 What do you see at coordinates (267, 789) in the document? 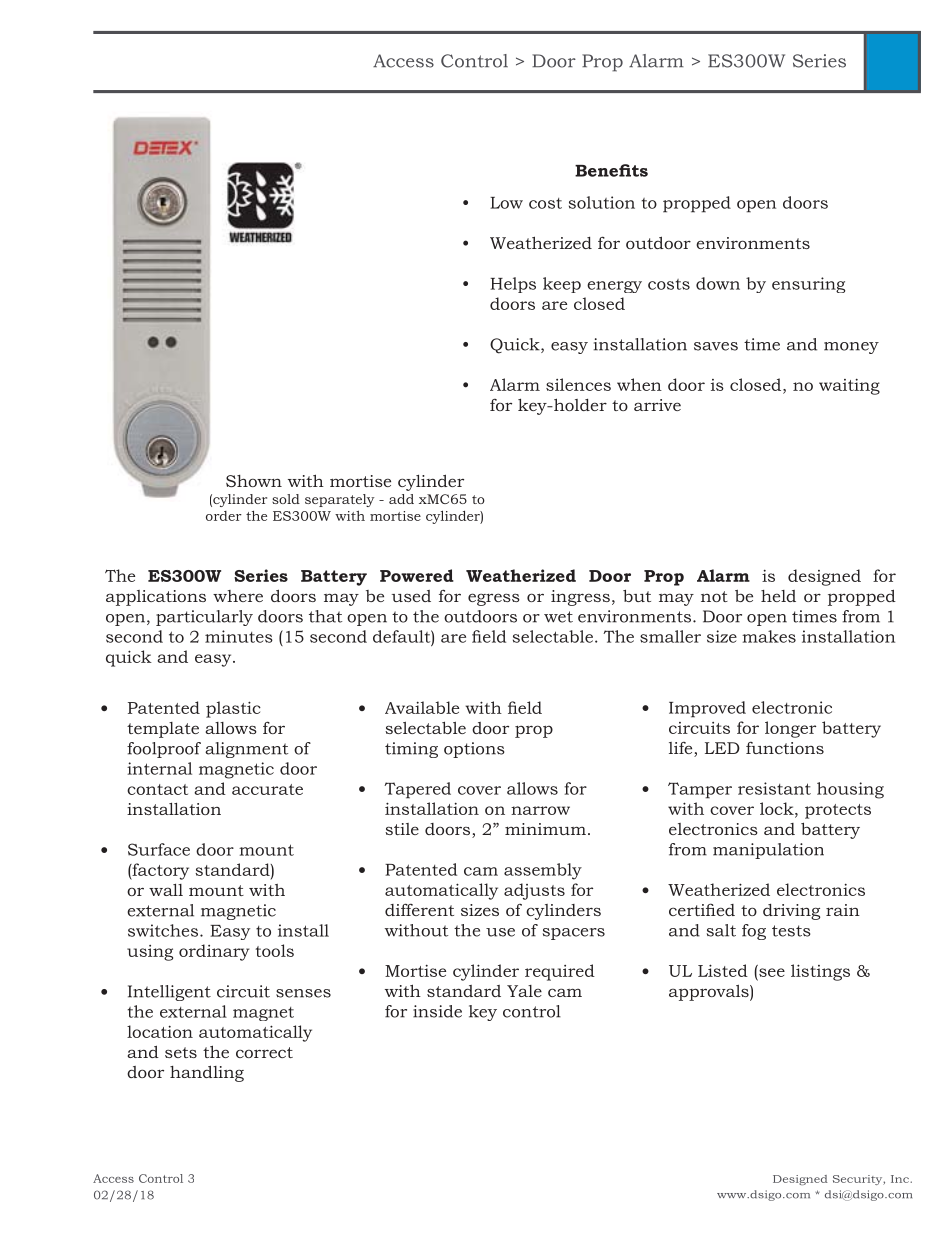
I see `accurate` at bounding box center [267, 789].
